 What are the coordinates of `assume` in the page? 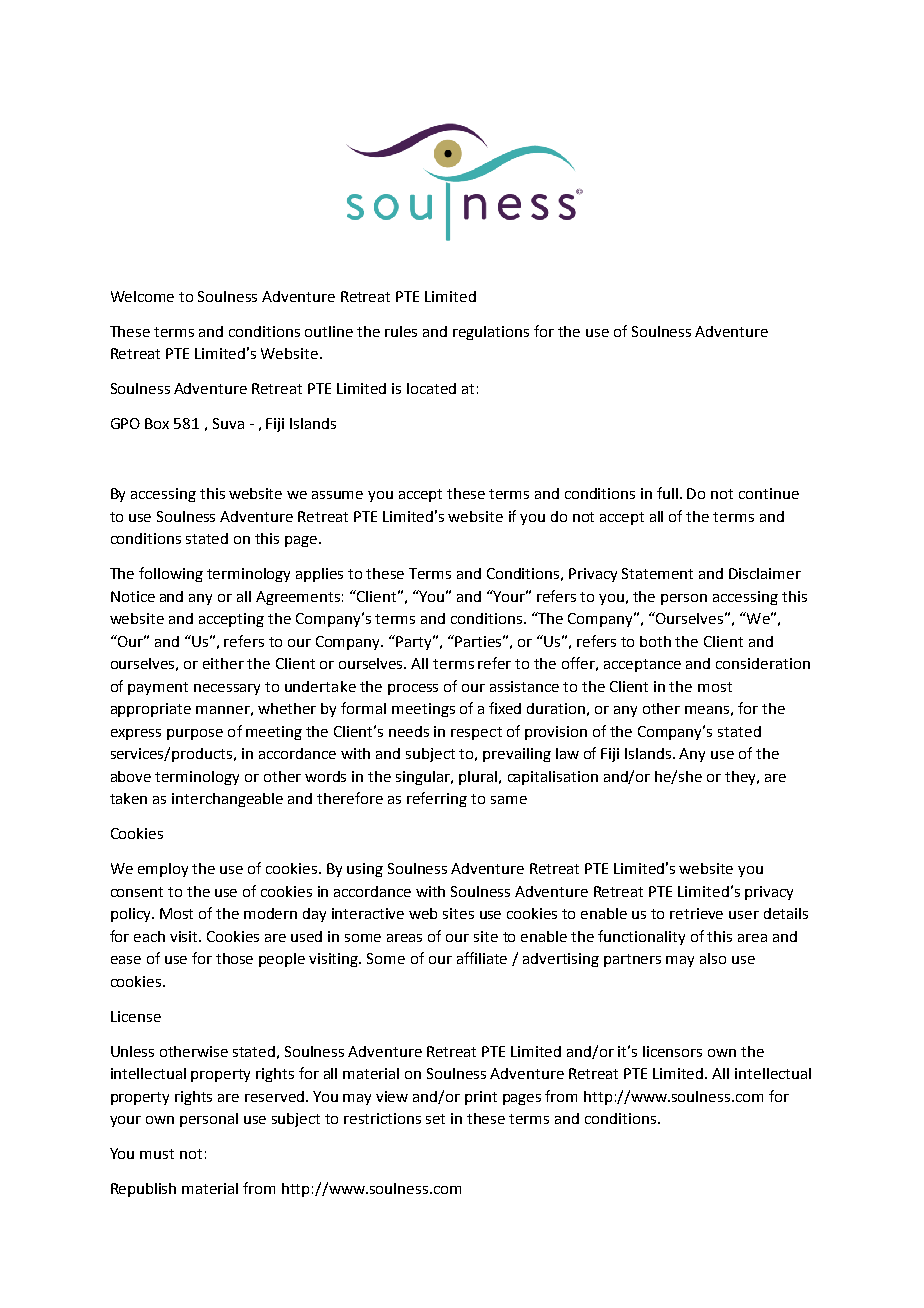 It's located at (337, 495).
